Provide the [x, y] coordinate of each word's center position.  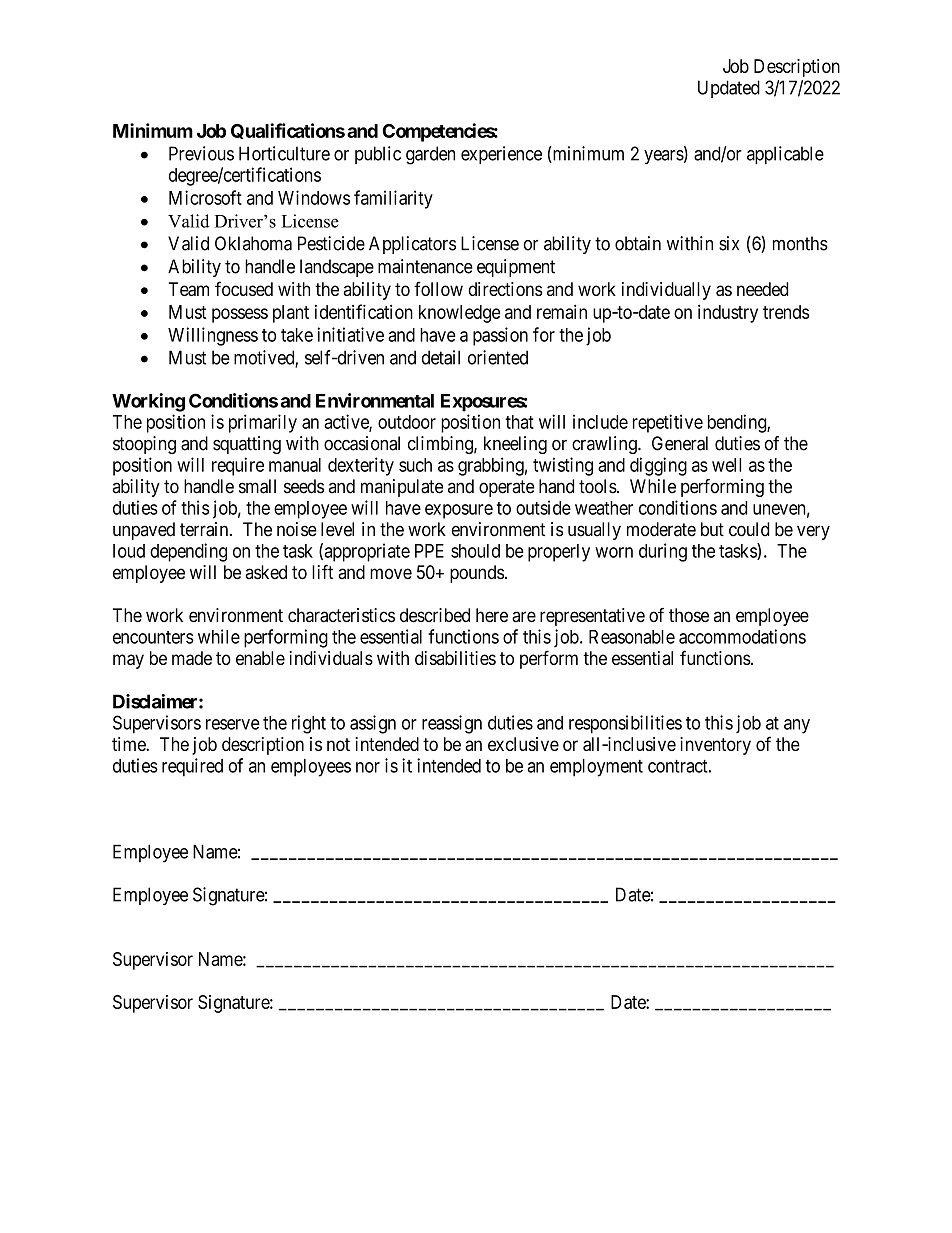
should [475, 551]
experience [501, 155]
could [749, 529]
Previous [201, 153]
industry [728, 314]
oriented [498, 357]
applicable [785, 155]
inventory [715, 746]
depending [188, 552]
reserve [233, 724]
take [297, 335]
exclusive [523, 744]
